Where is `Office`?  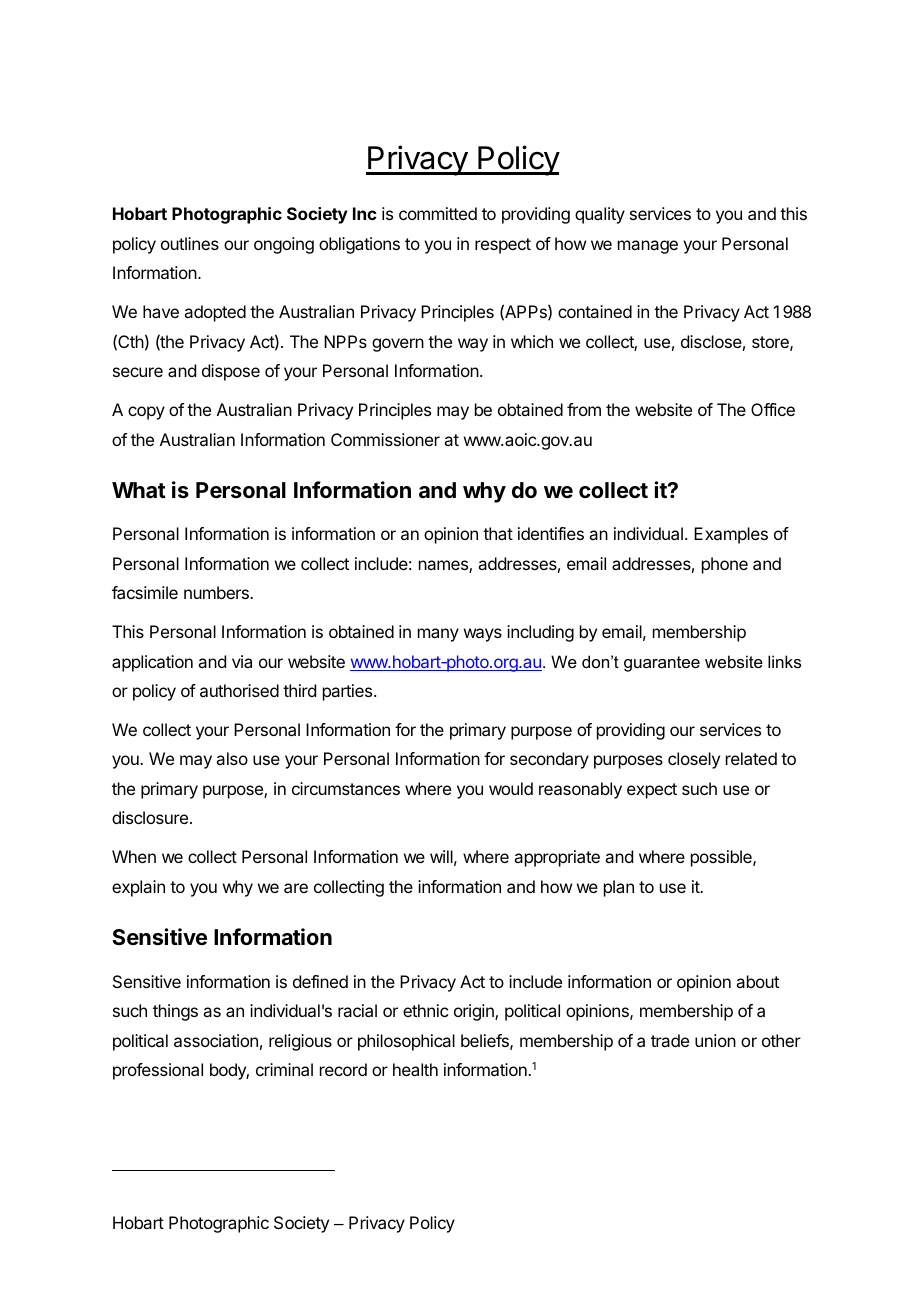
Office is located at coordinates (773, 409).
